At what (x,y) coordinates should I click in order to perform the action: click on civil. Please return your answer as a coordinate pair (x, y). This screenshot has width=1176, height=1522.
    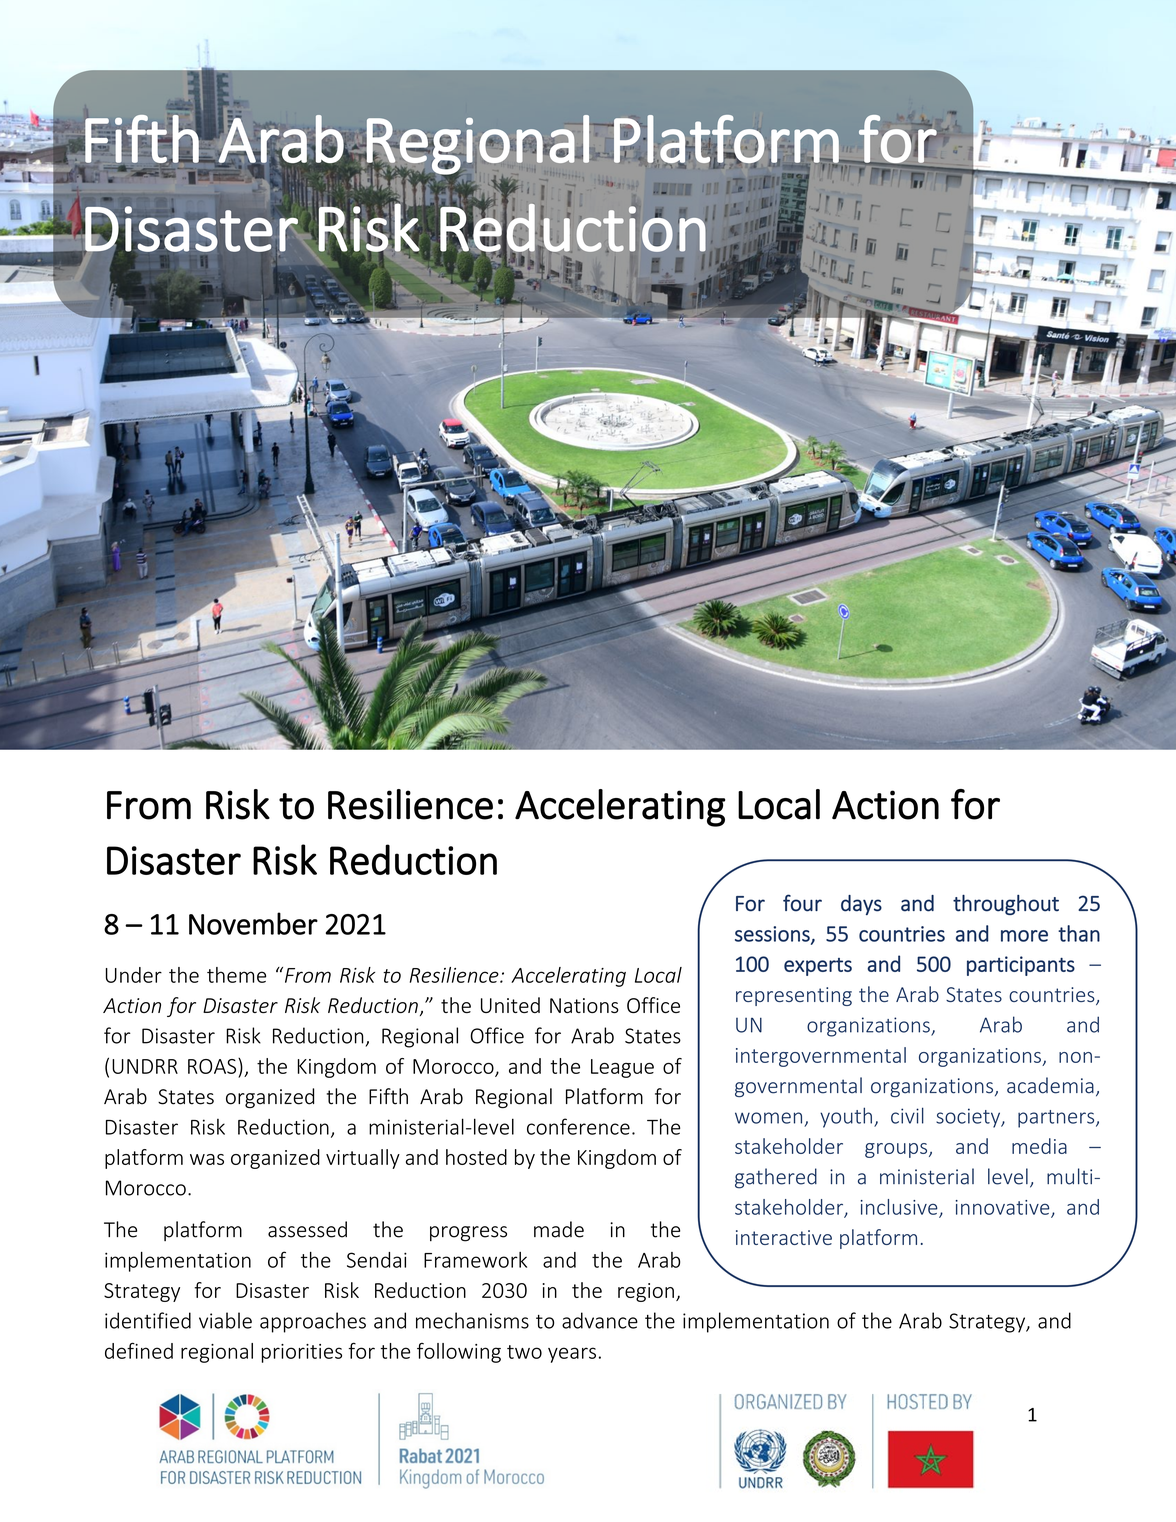
    Looking at the image, I should click on (907, 1115).
